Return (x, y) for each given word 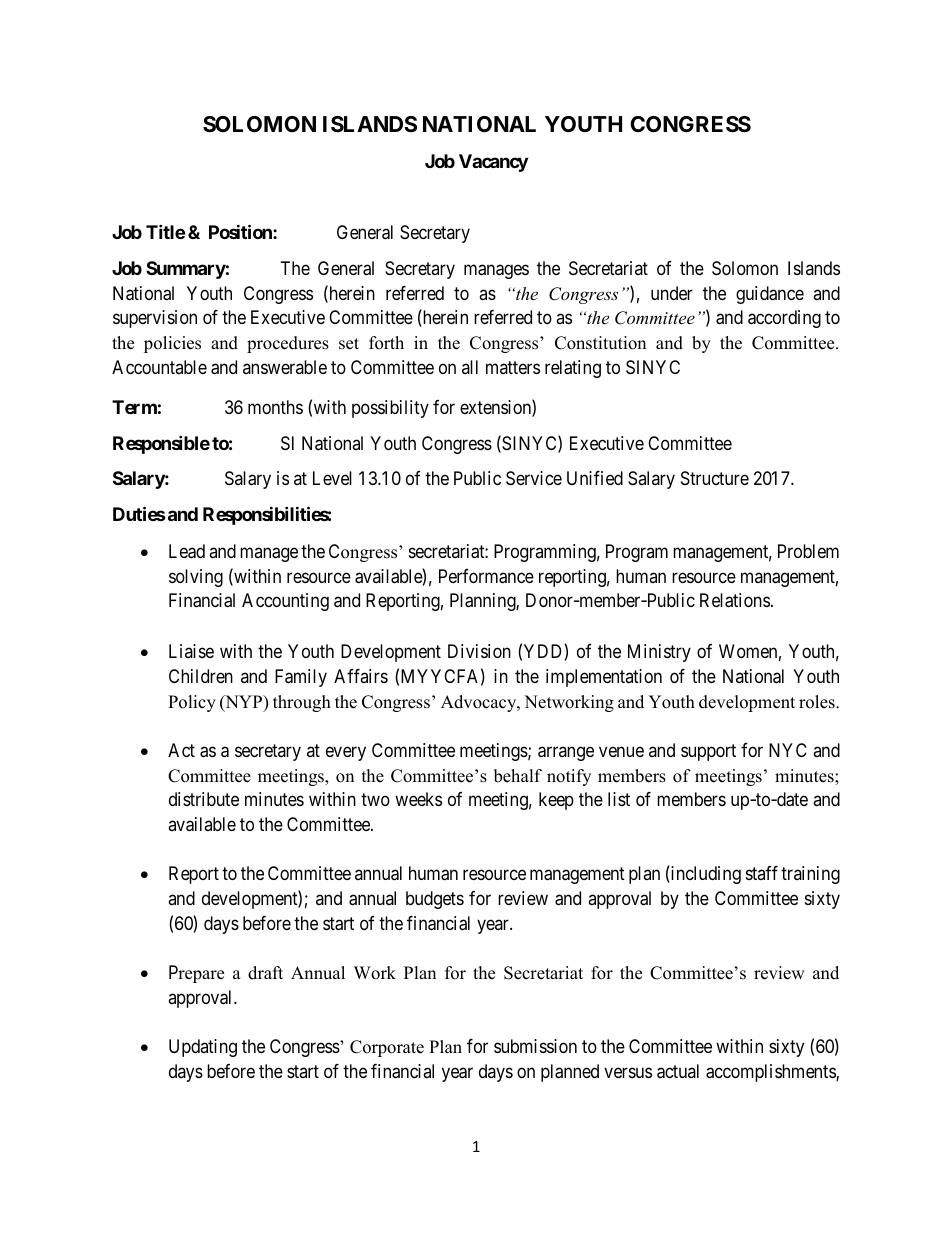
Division (479, 651)
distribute (204, 799)
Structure (715, 478)
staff (762, 873)
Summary (186, 270)
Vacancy (493, 163)
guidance (770, 295)
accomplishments (771, 1073)
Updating (203, 1048)
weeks (418, 799)
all (470, 367)
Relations (735, 600)
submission (535, 1046)
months (275, 407)
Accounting (285, 602)
